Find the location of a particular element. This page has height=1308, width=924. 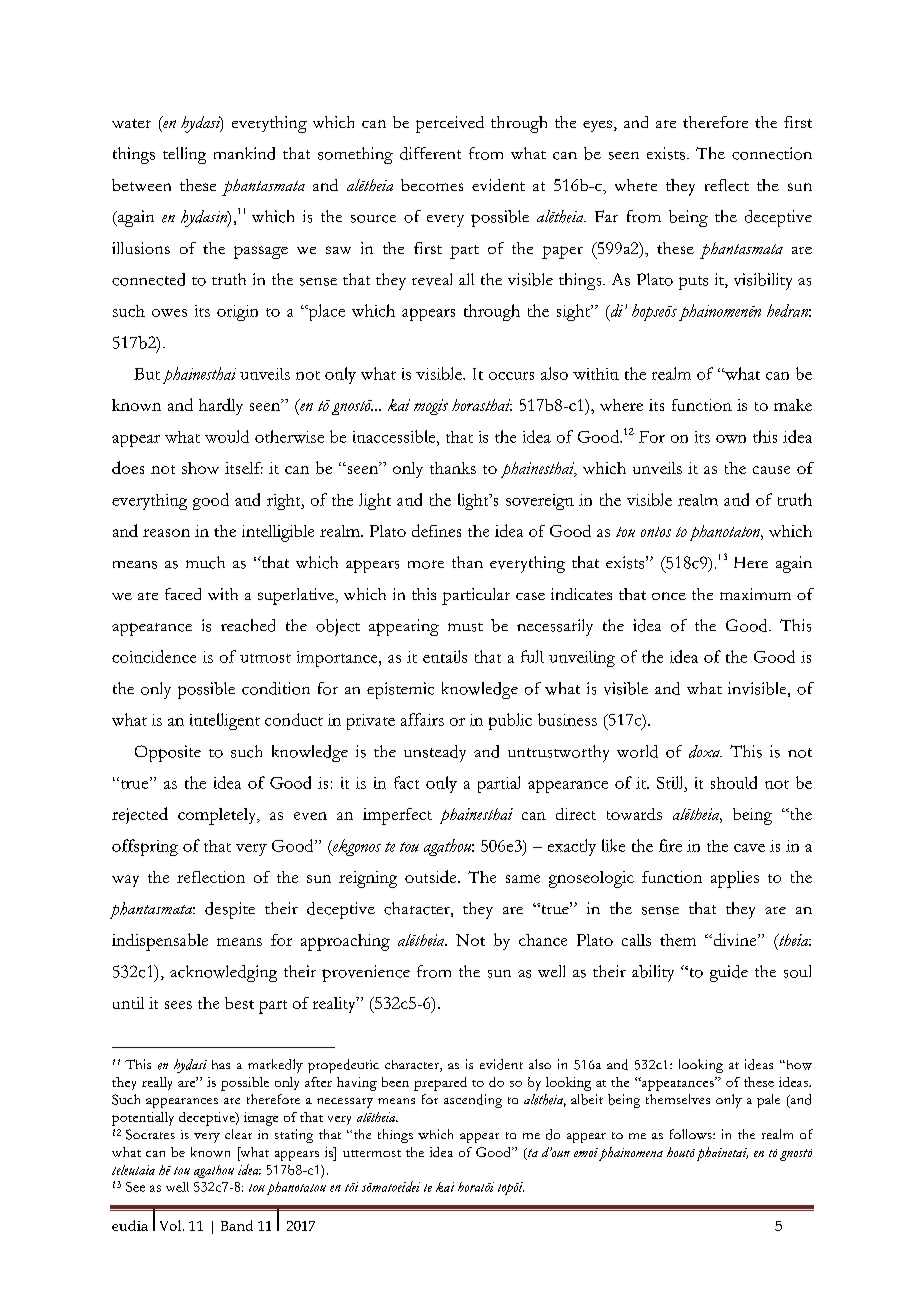

Band is located at coordinates (237, 1225).
